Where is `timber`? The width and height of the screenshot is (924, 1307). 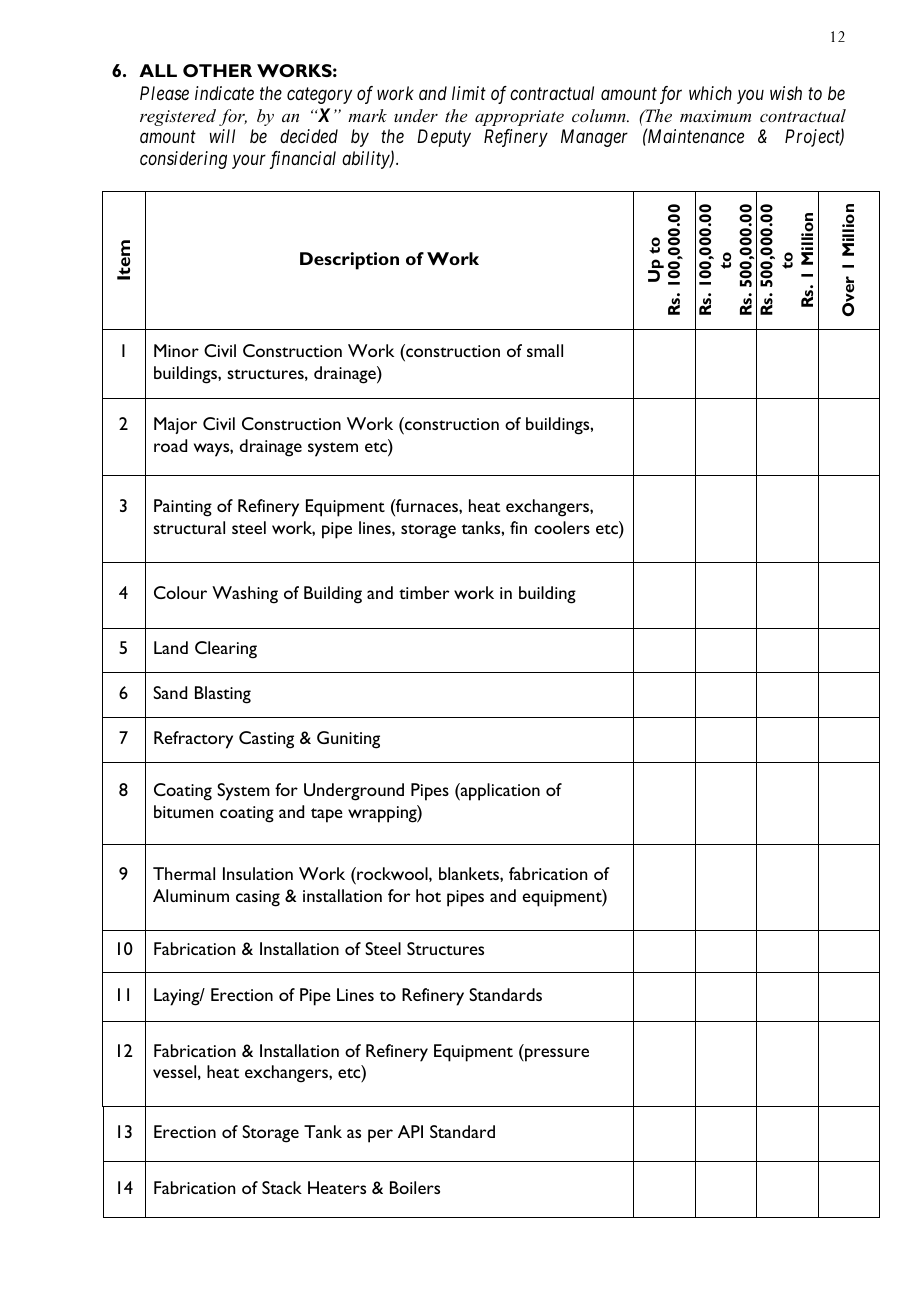
timber is located at coordinates (424, 592).
